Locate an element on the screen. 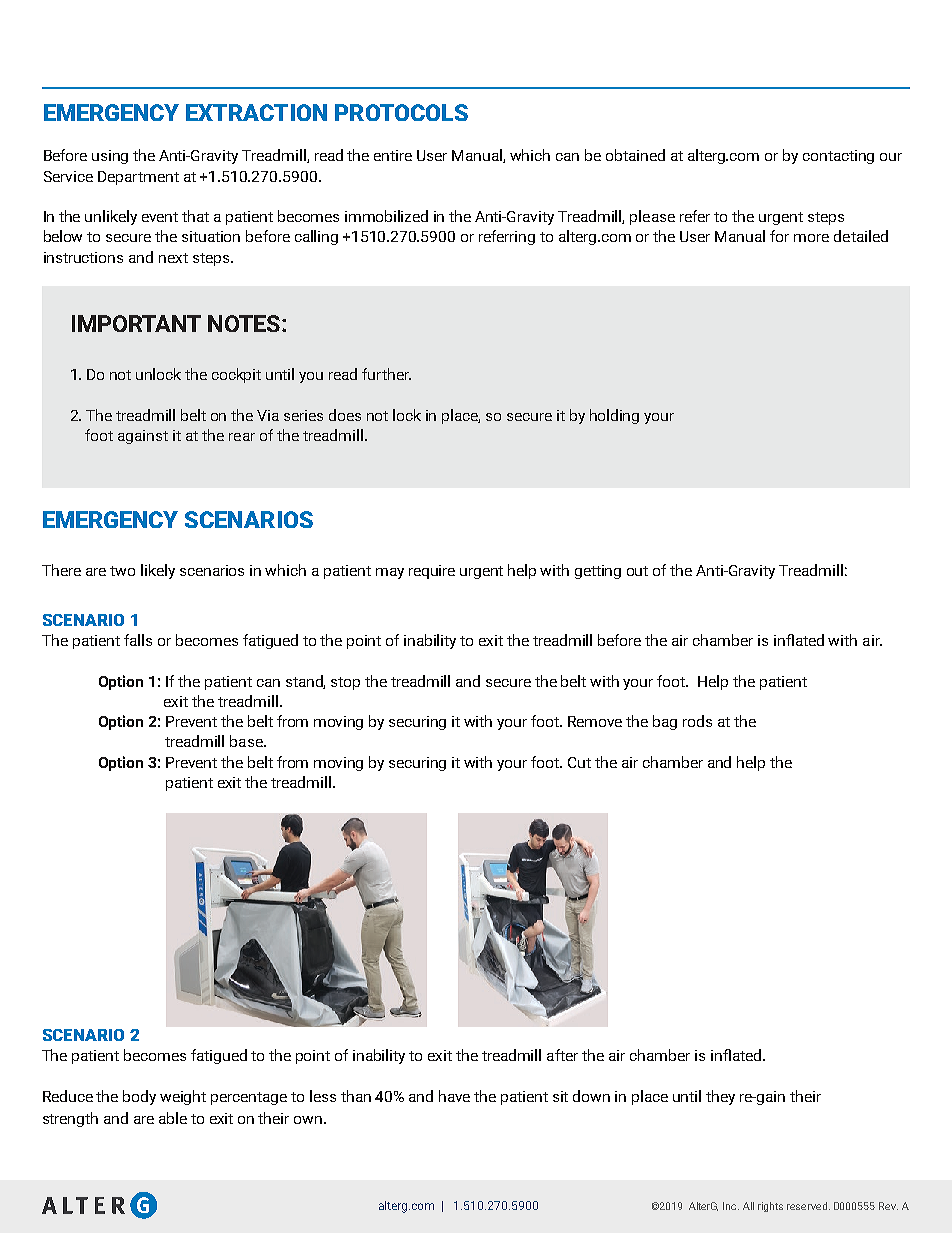 This screenshot has height=1233, width=952. able is located at coordinates (173, 1118).
